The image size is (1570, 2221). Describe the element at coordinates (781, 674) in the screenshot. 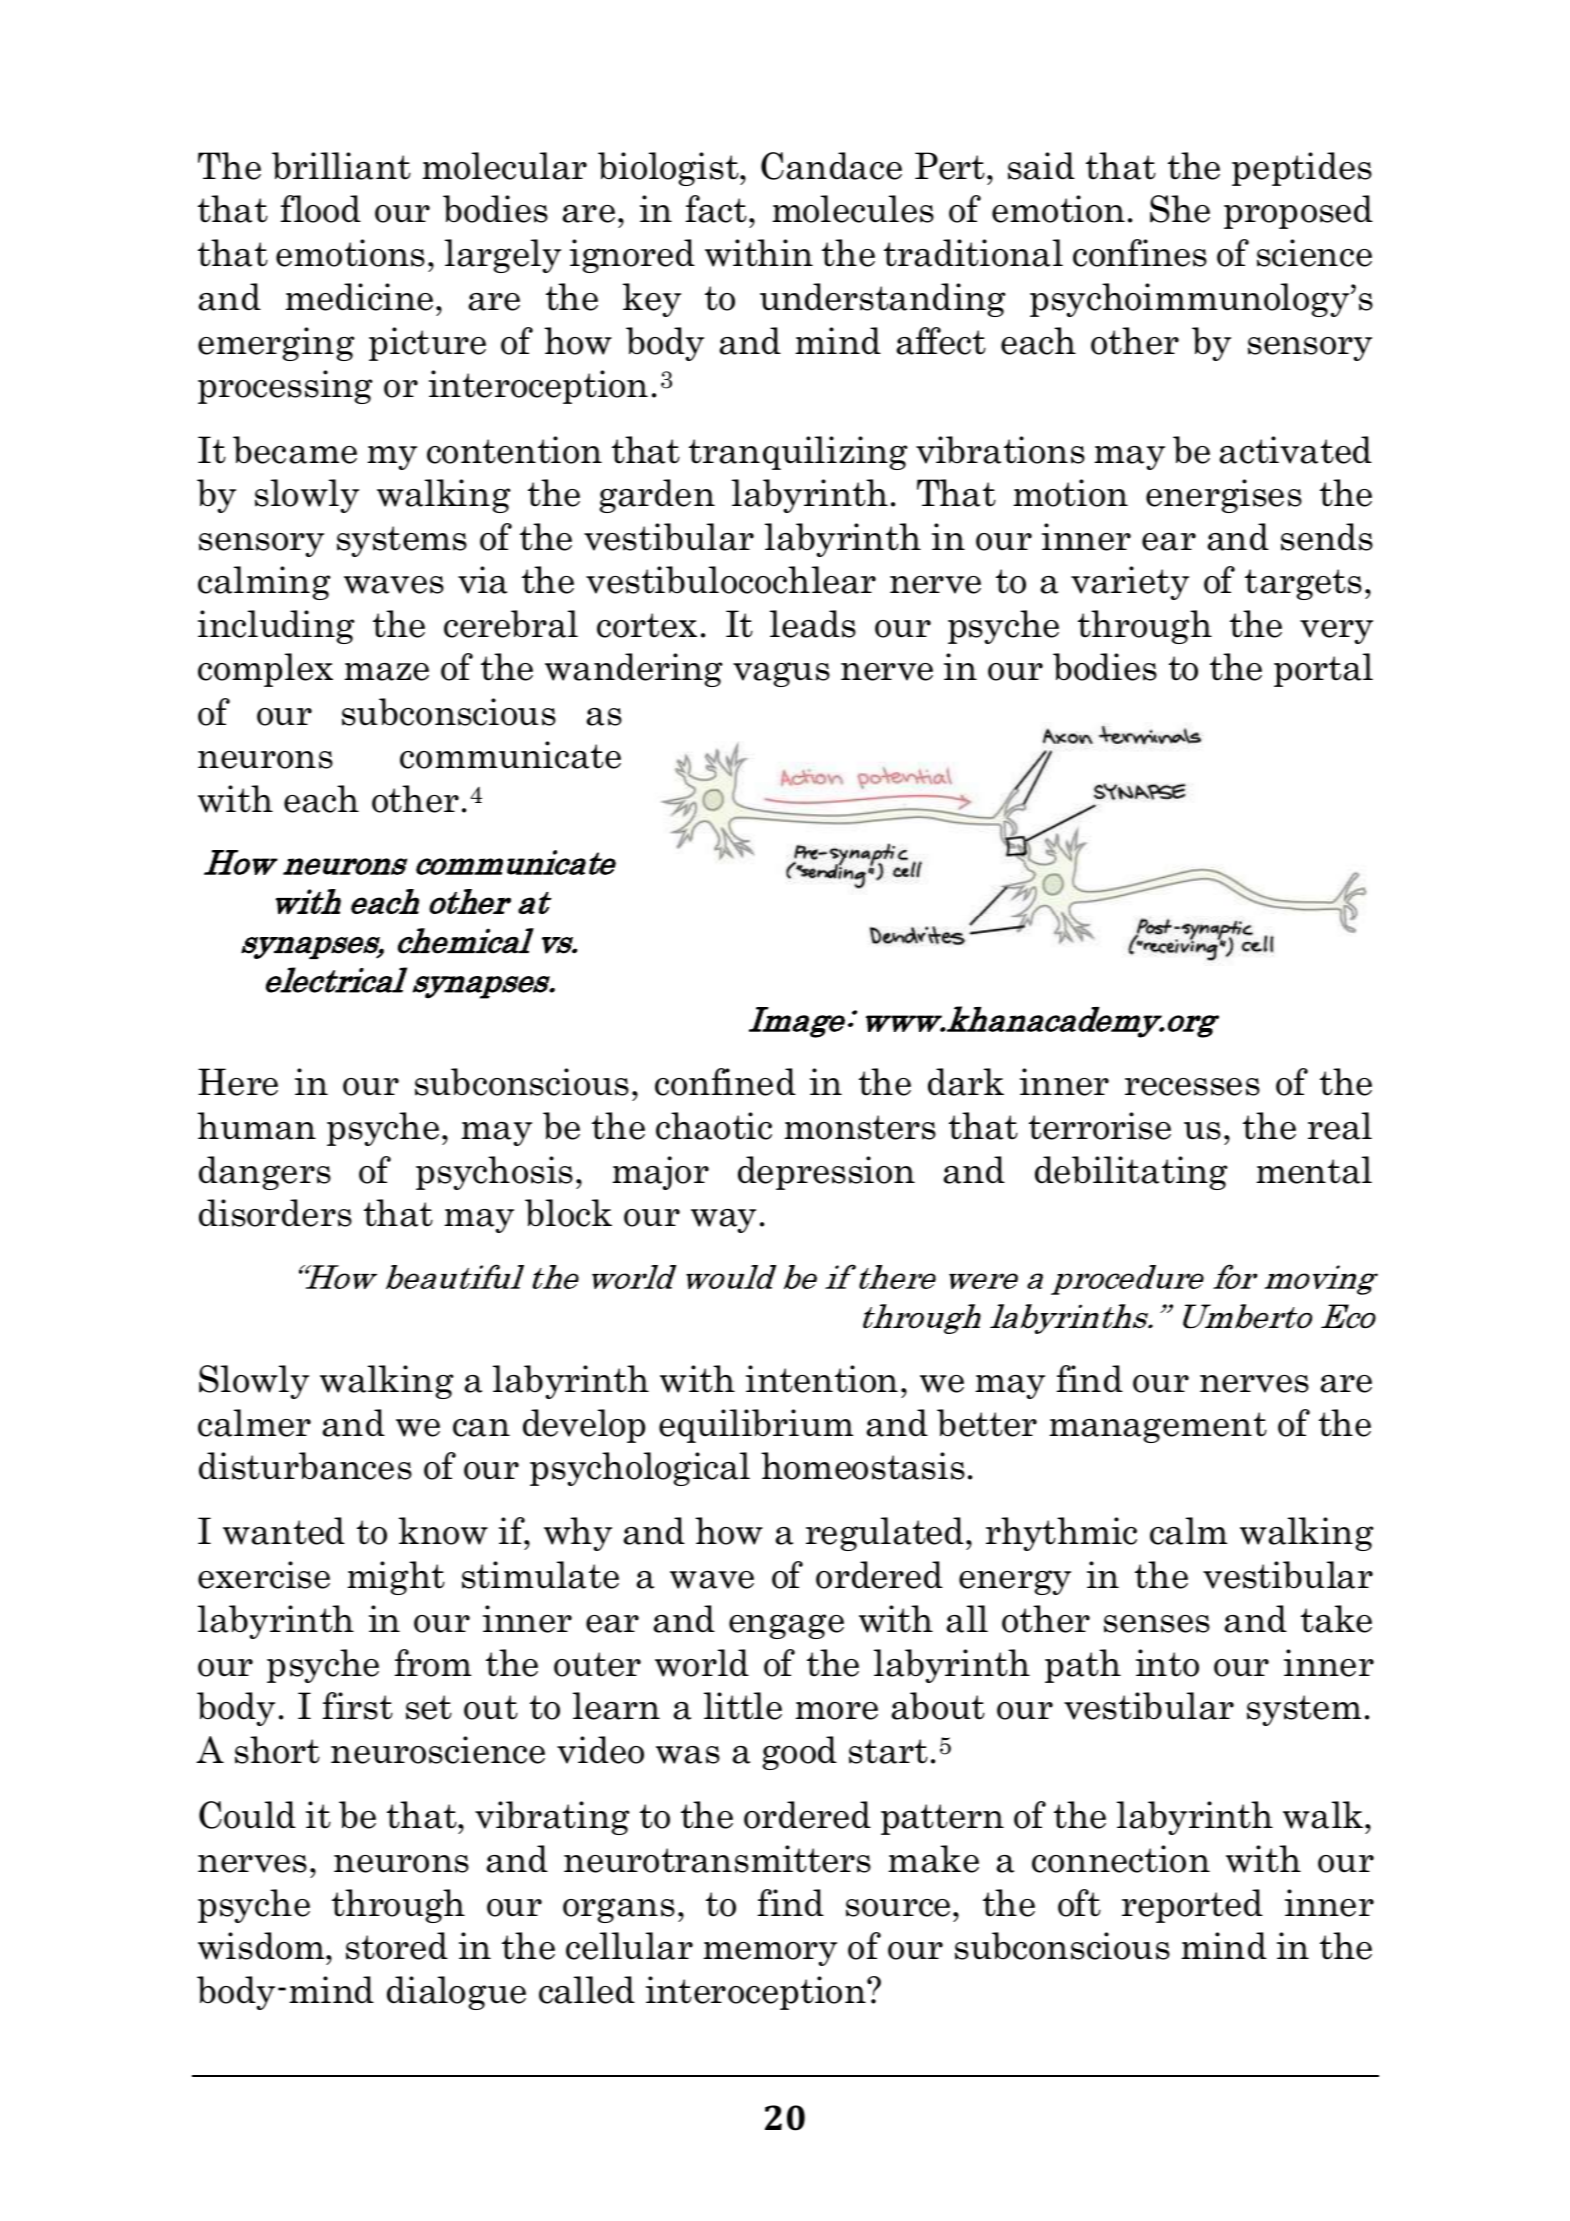

I see `vagus` at that location.
